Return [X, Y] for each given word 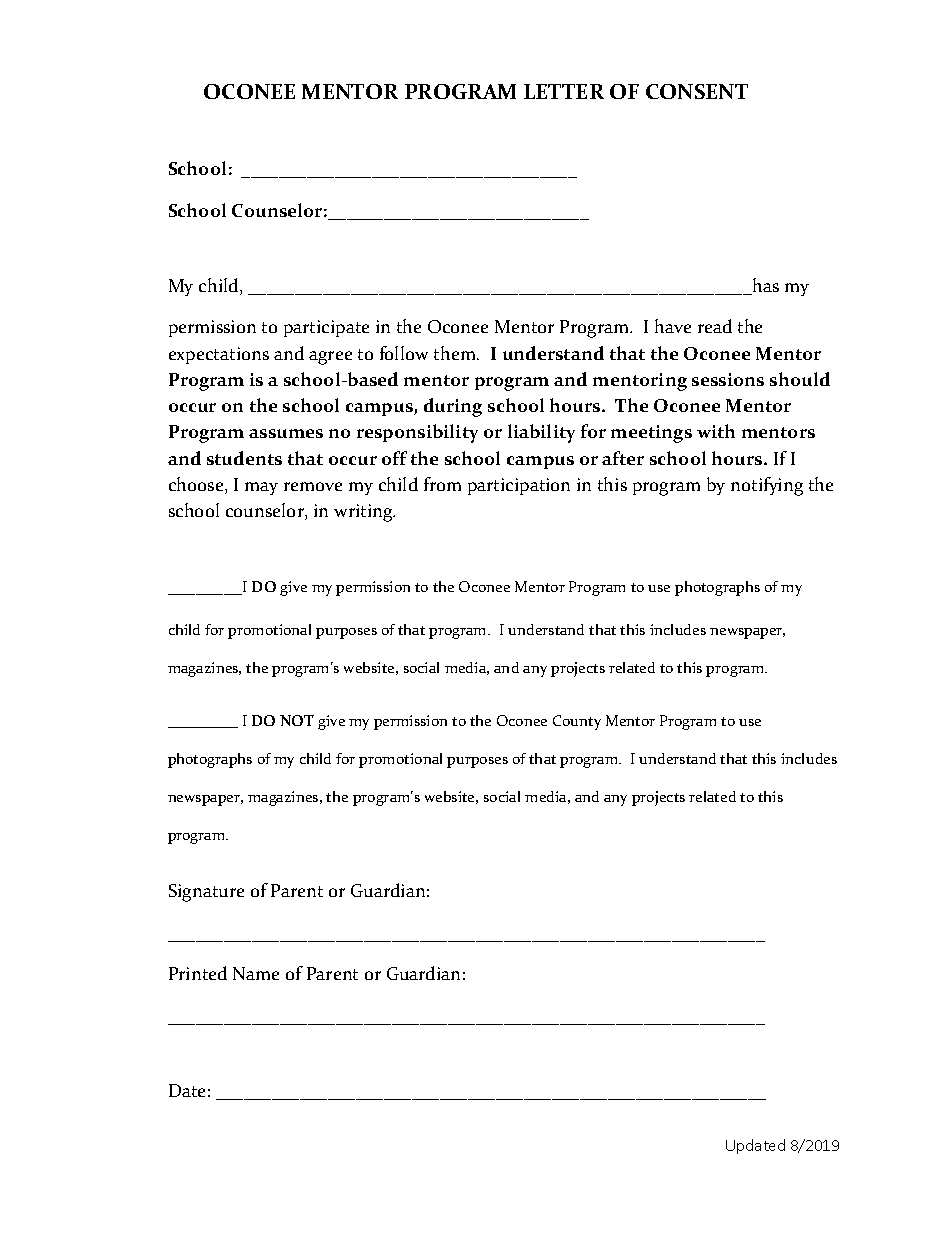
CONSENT [697, 91]
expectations [219, 355]
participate [326, 328]
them [456, 353]
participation [519, 486]
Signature [206, 893]
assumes [286, 433]
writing [364, 513]
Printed [198, 973]
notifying [767, 486]
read [715, 326]
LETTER [564, 91]
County [577, 722]
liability [541, 433]
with [716, 431]
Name [256, 973]
